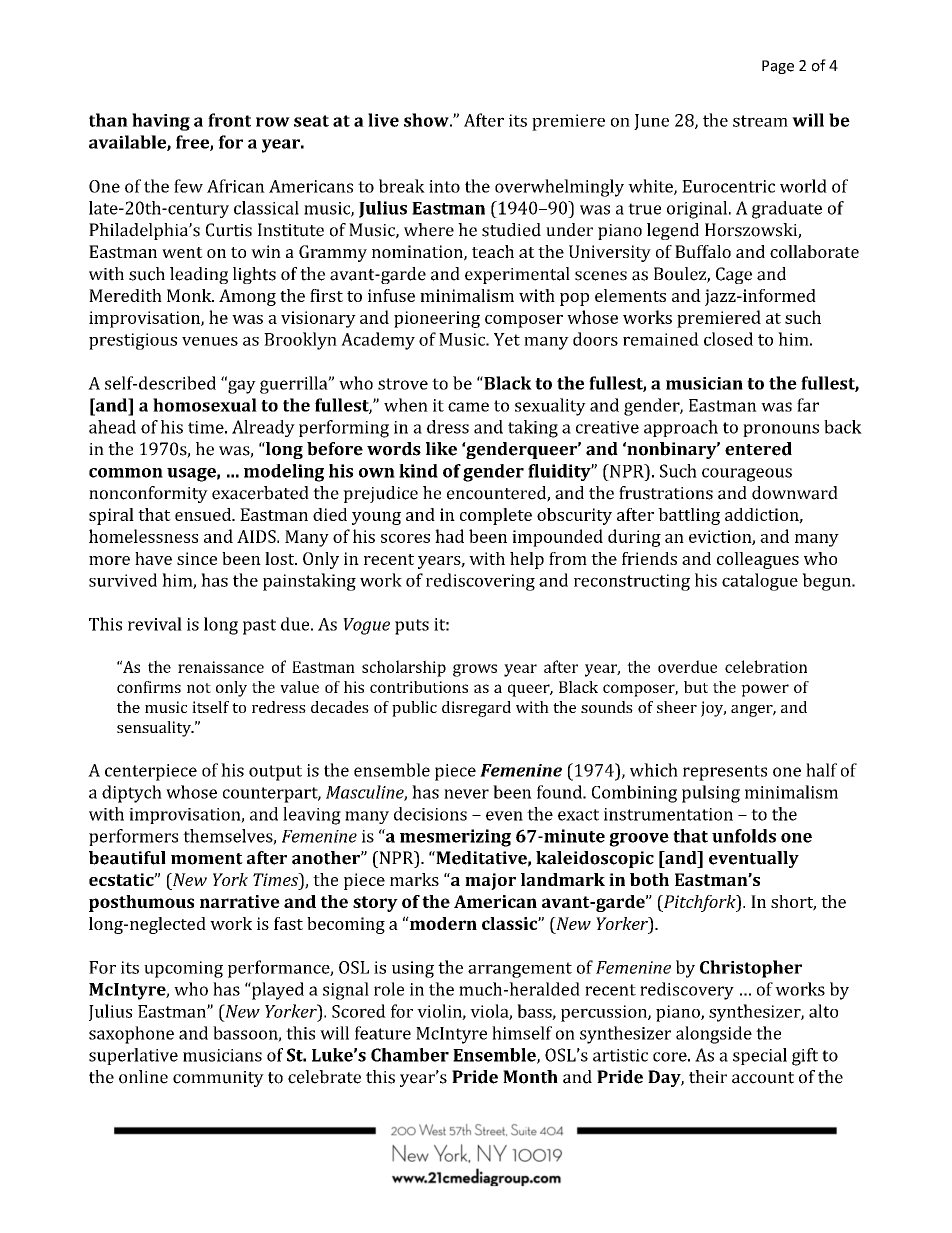 Image resolution: width=952 pixels, height=1233 pixels. What do you see at coordinates (205, 405) in the page?
I see `homosexual` at bounding box center [205, 405].
